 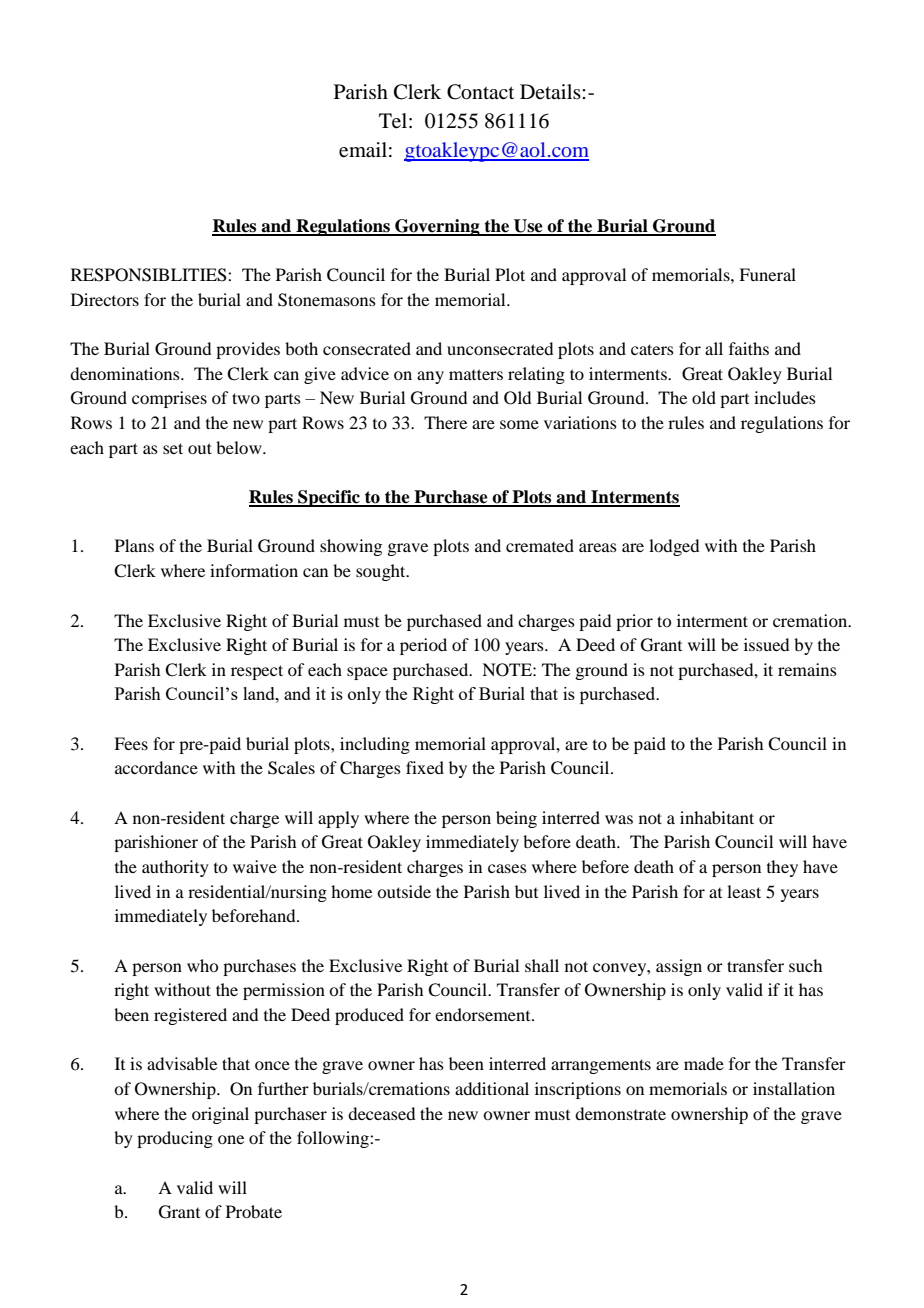 I want to click on There, so click(x=445, y=422).
